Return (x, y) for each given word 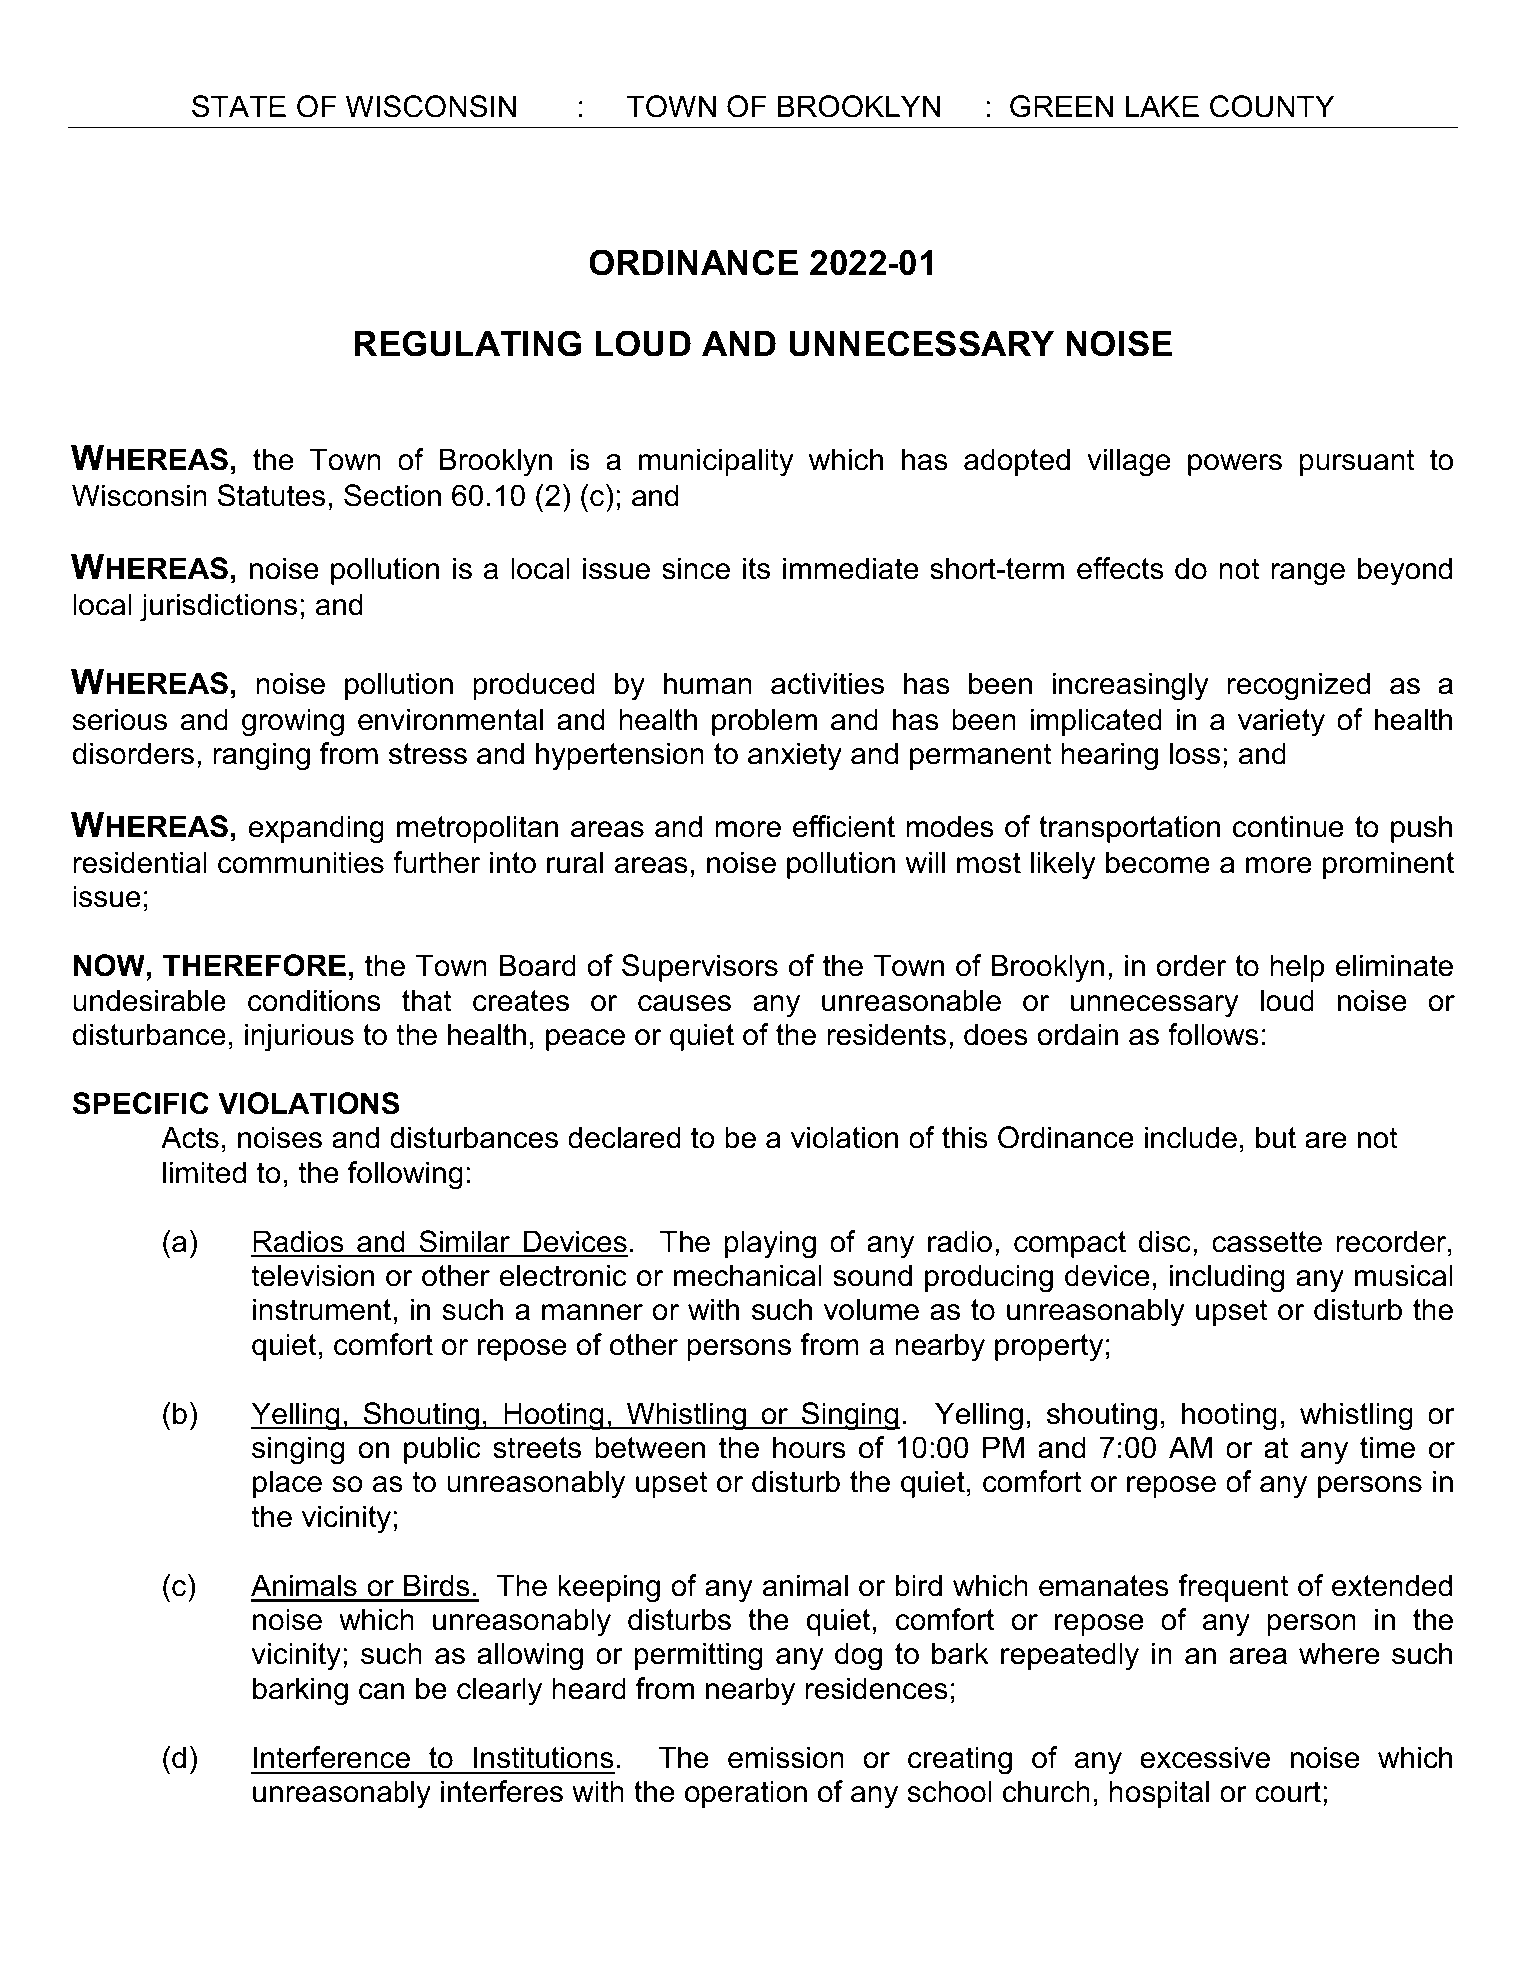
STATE (239, 106)
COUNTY (1272, 106)
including (1227, 1278)
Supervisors (700, 968)
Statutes (271, 495)
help (1297, 968)
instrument (322, 1309)
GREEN (1061, 106)
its (756, 568)
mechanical (748, 1275)
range (1308, 574)
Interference (332, 1757)
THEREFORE (254, 965)
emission (786, 1757)
